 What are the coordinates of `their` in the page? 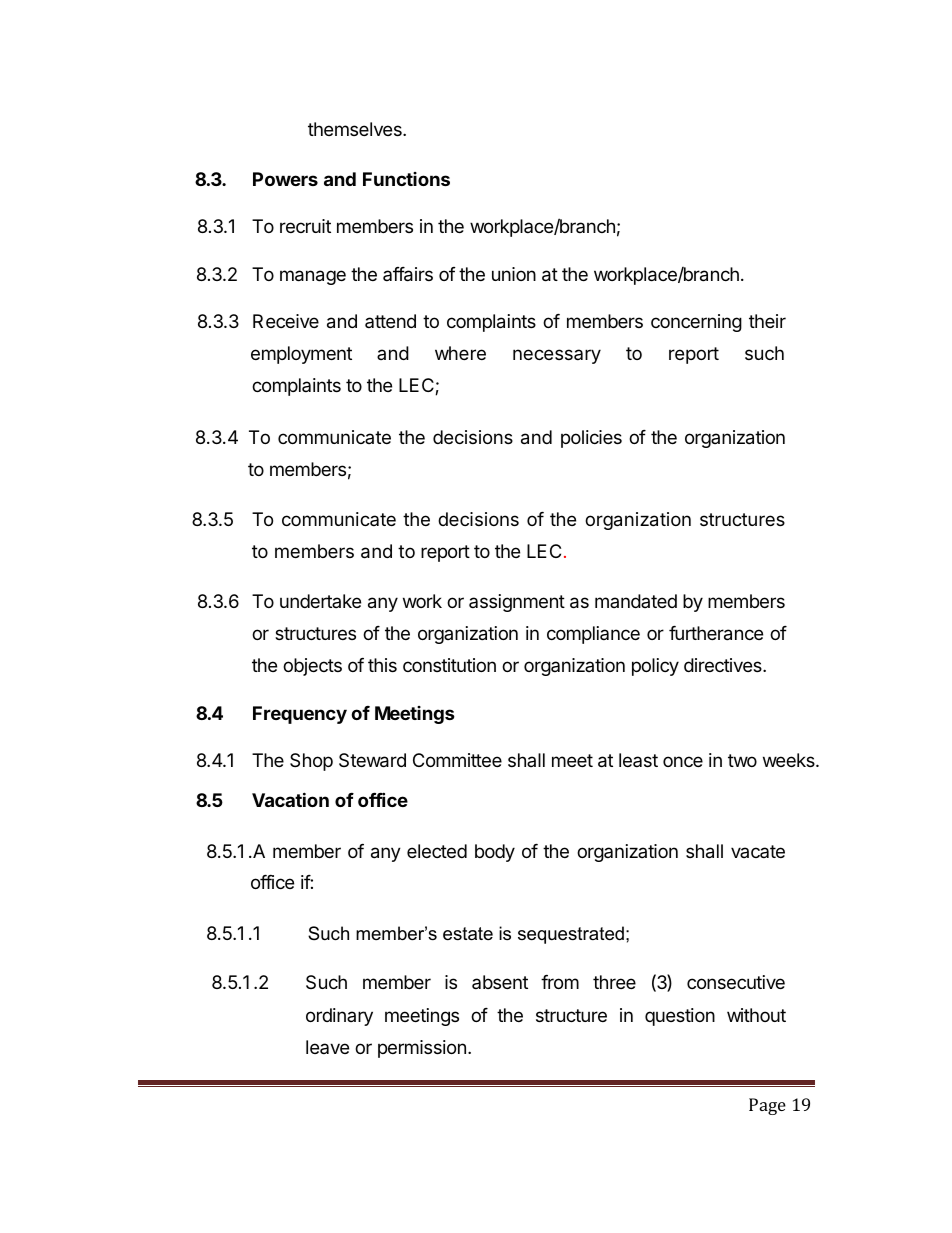 It's located at (767, 321).
